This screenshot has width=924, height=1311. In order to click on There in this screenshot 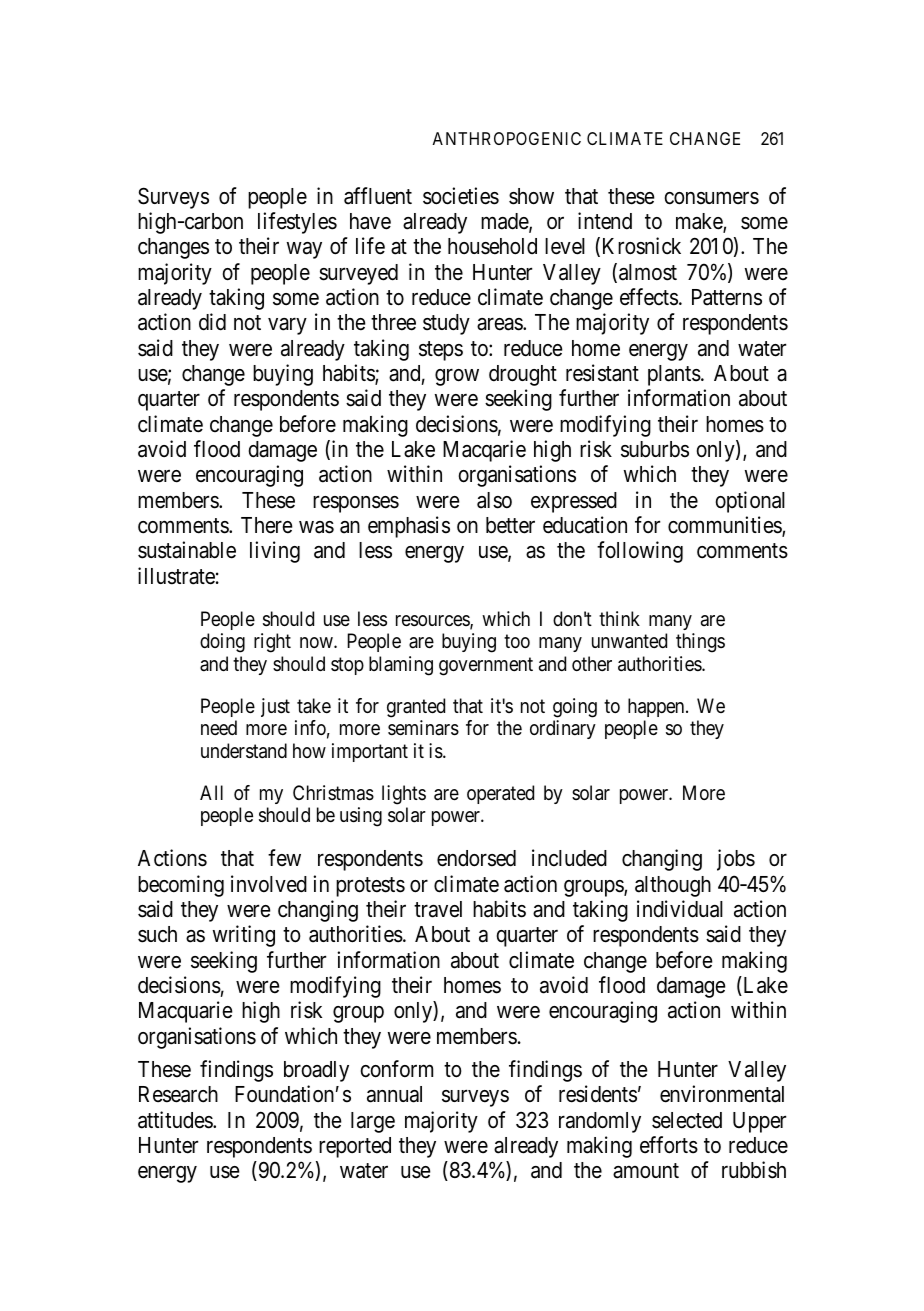, I will do `click(267, 525)`.
